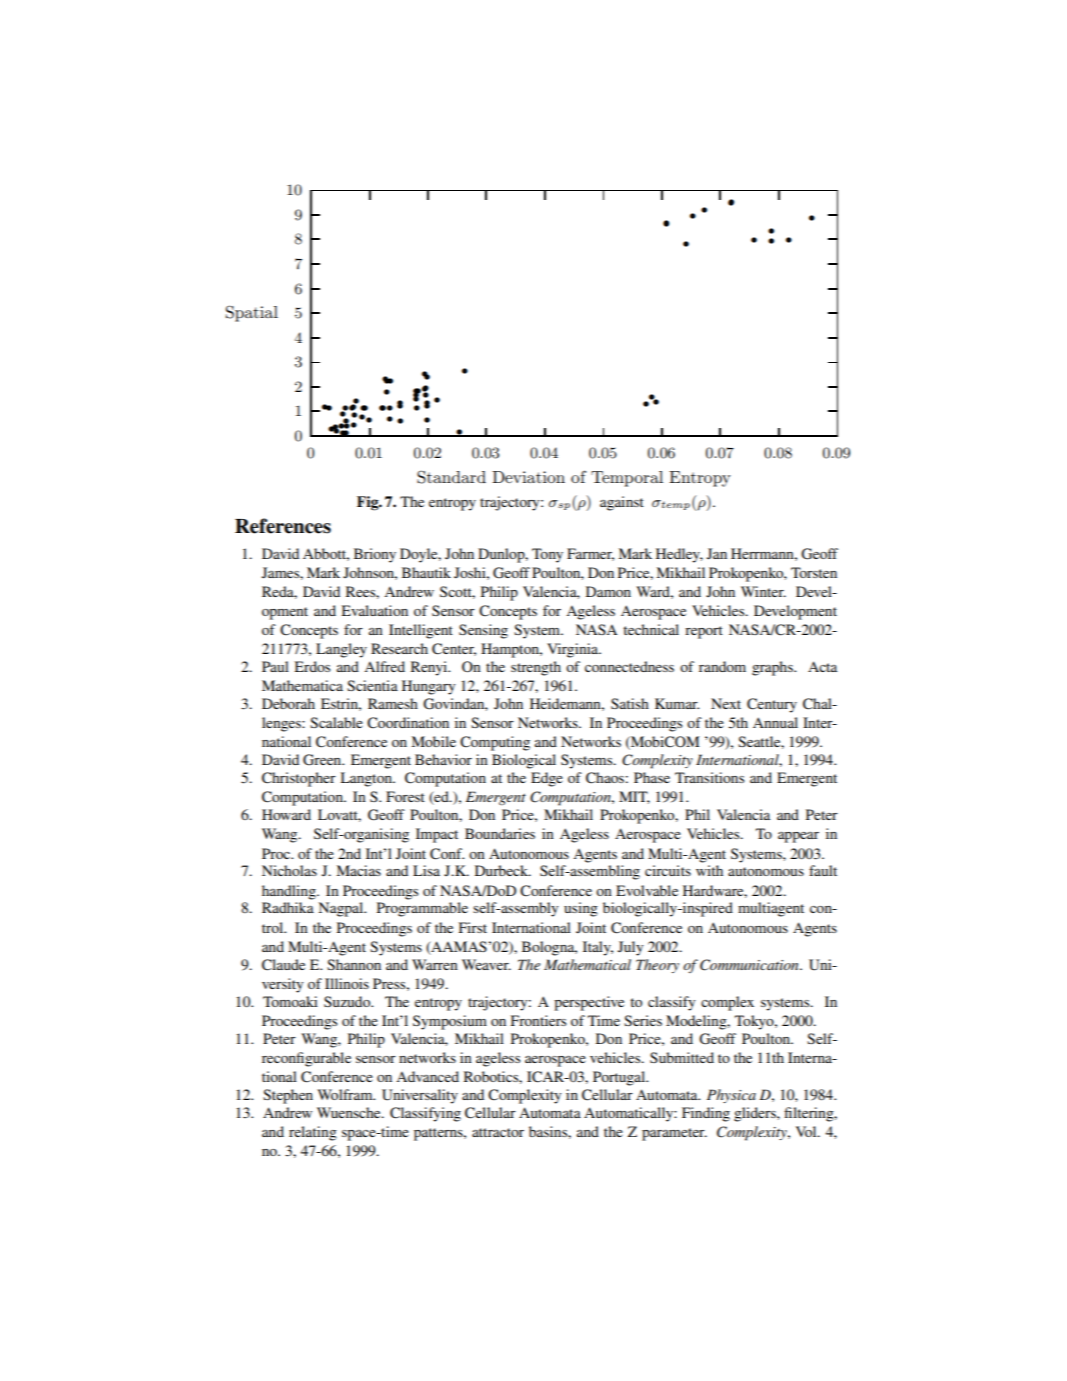  What do you see at coordinates (814, 572) in the document?
I see `Torsten` at bounding box center [814, 572].
